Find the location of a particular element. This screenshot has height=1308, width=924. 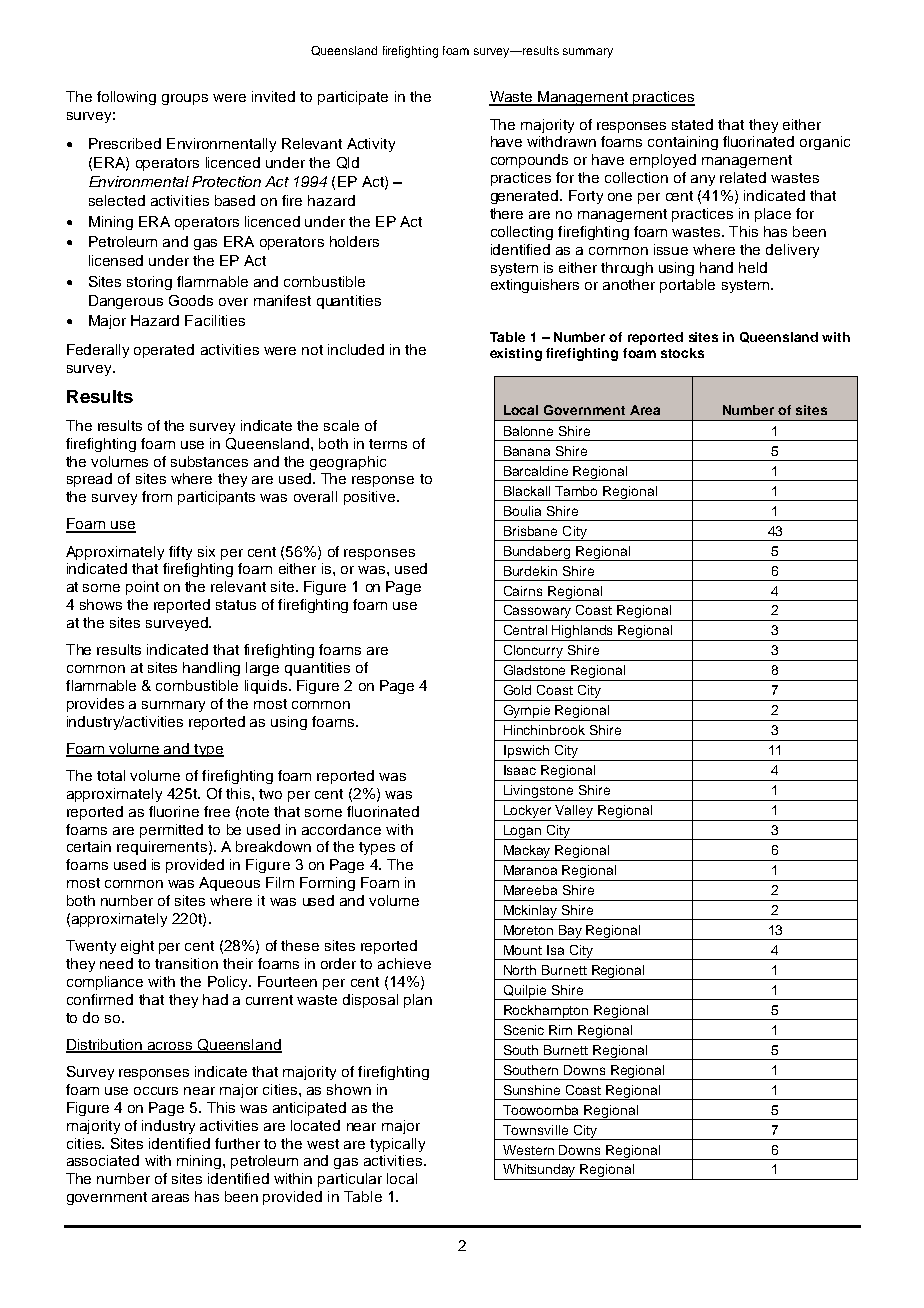

status is located at coordinates (236, 605).
